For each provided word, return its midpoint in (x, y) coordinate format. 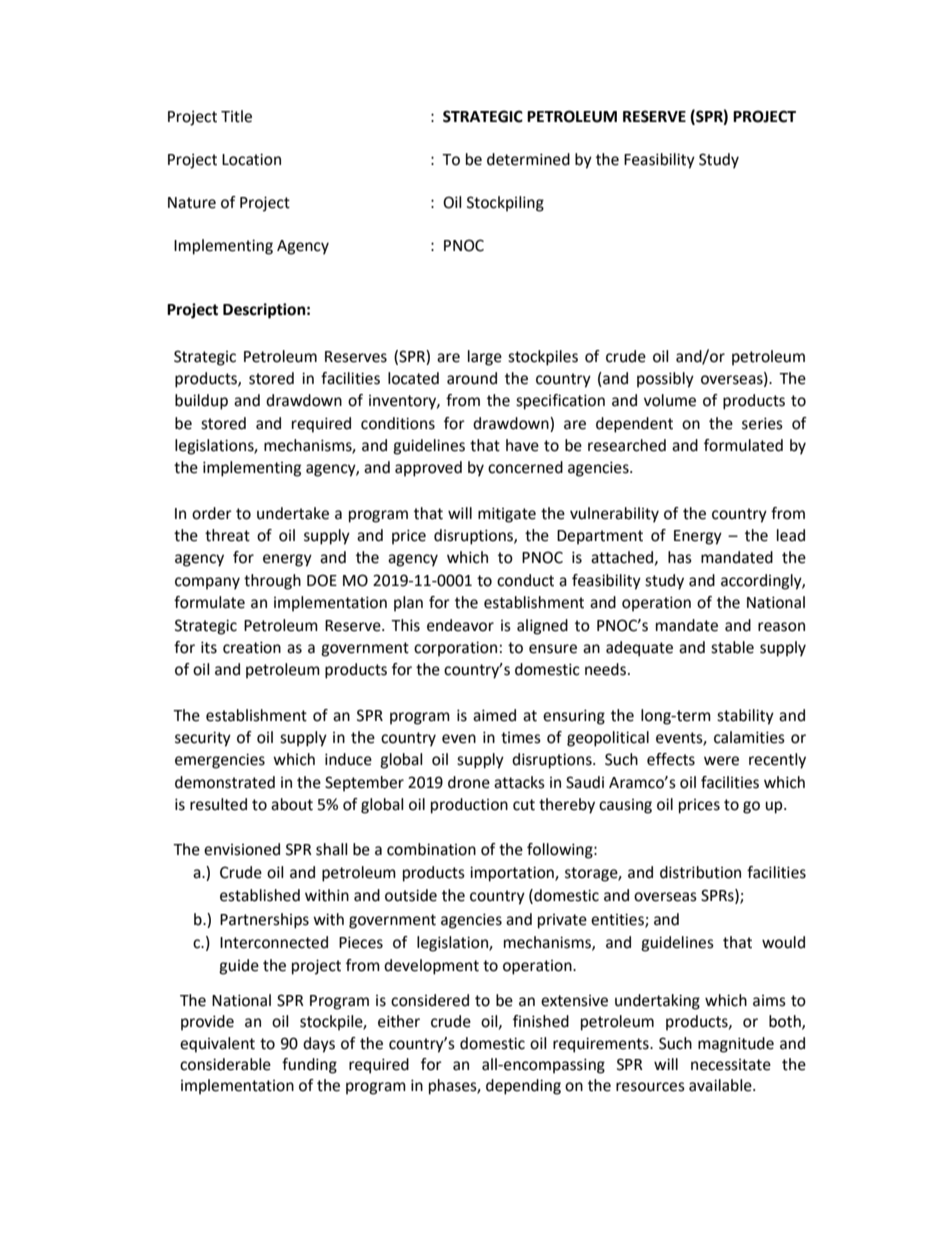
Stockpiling (505, 204)
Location (251, 159)
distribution (700, 872)
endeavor (460, 625)
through (272, 582)
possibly (665, 380)
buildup (201, 402)
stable (732, 647)
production (469, 806)
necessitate (731, 1065)
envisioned (242, 849)
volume (670, 400)
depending (523, 1087)
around (472, 378)
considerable (225, 1064)
